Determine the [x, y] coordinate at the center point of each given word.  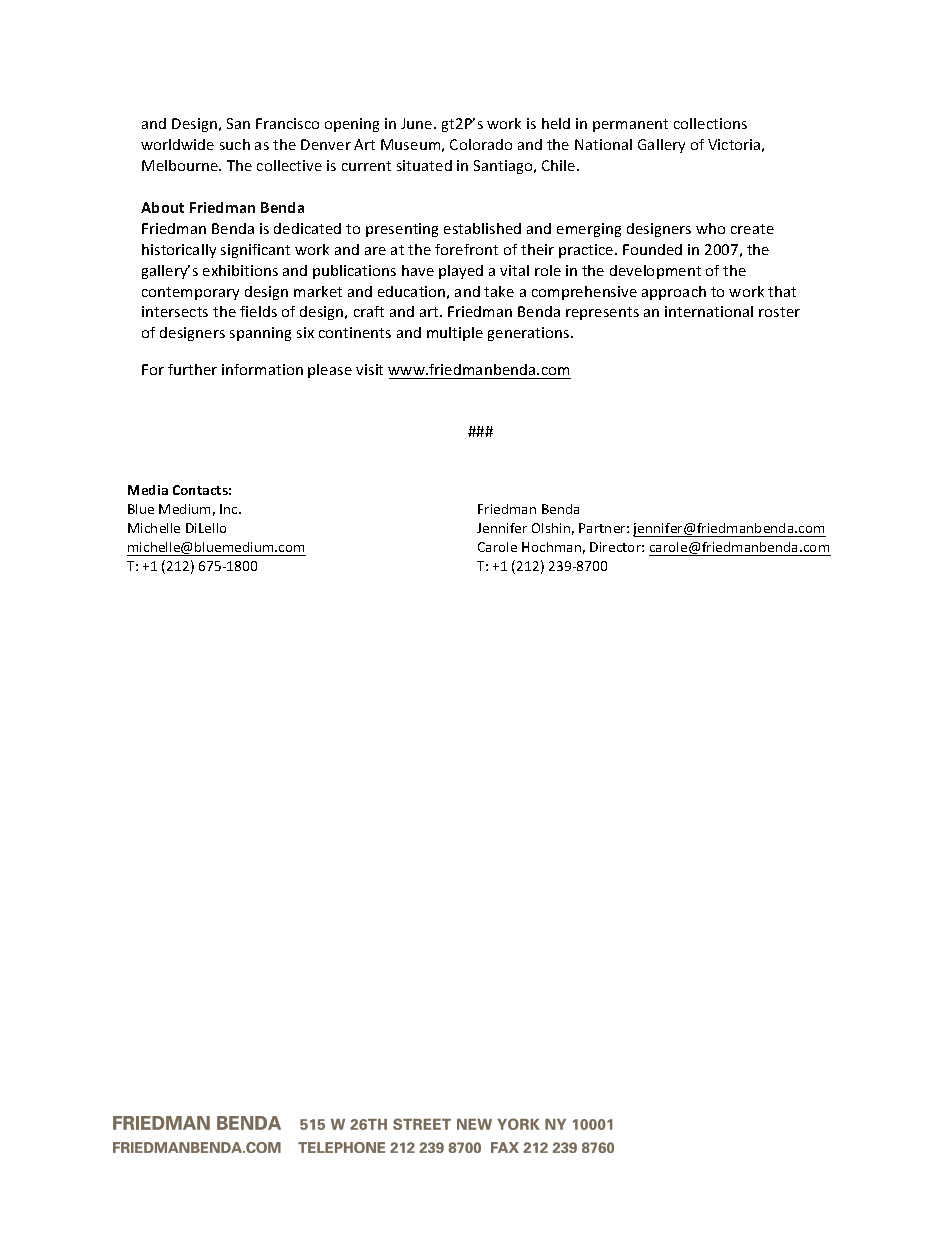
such [235, 144]
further [192, 369]
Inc [230, 509]
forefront [466, 249]
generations [530, 334]
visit [369, 369]
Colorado [481, 144]
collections [710, 123]
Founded [652, 249]
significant [255, 251]
